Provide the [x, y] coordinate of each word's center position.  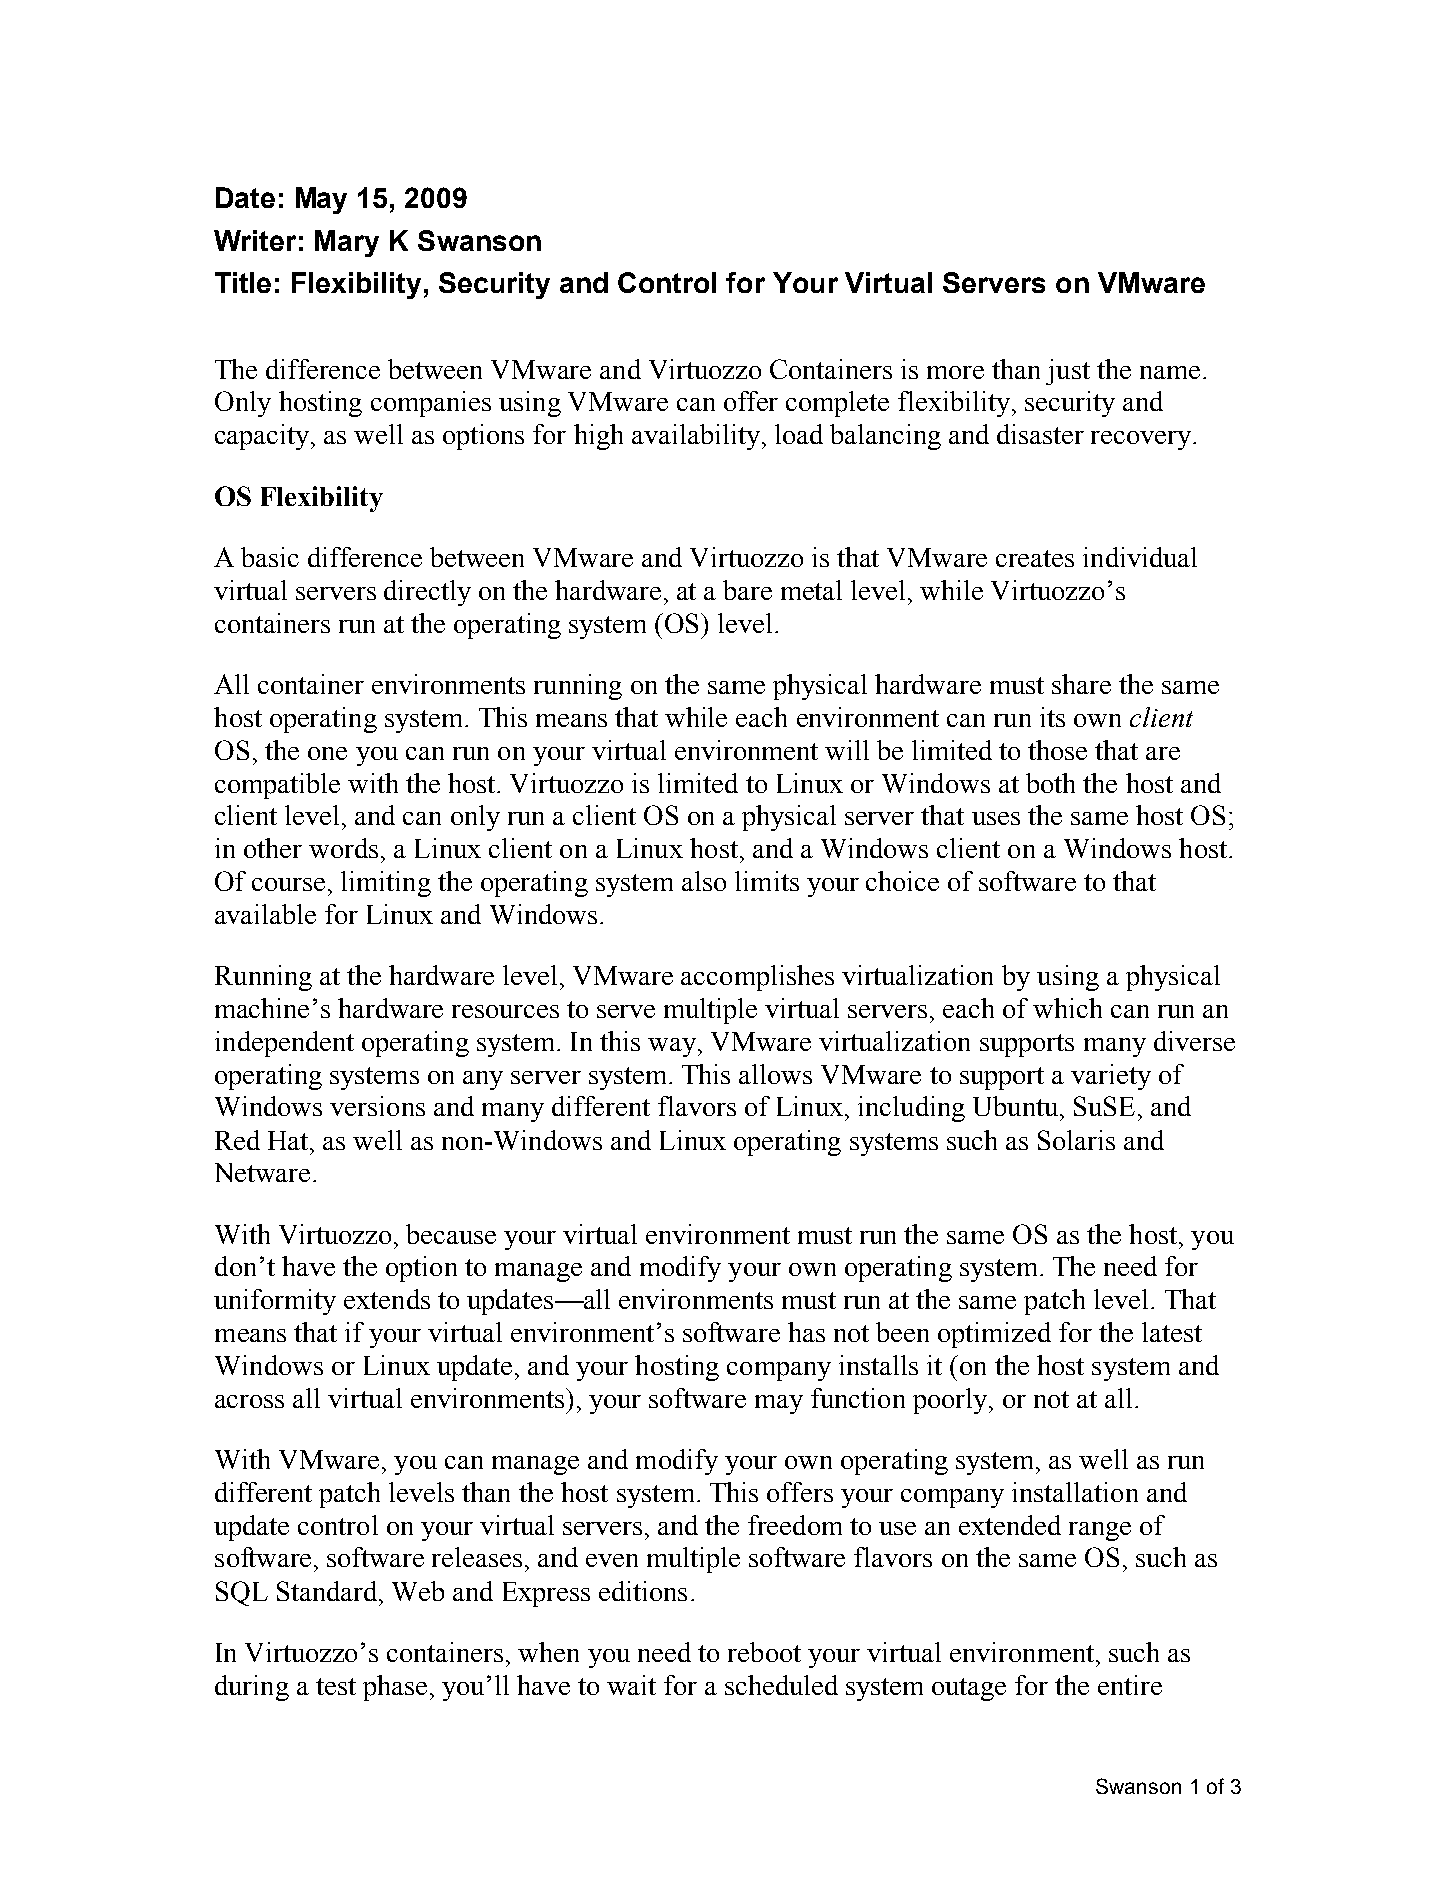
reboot [764, 1652]
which [1067, 1008]
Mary [347, 243]
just [1068, 372]
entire [1130, 1685]
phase [395, 1688]
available [265, 914]
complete [837, 404]
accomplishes [757, 978]
